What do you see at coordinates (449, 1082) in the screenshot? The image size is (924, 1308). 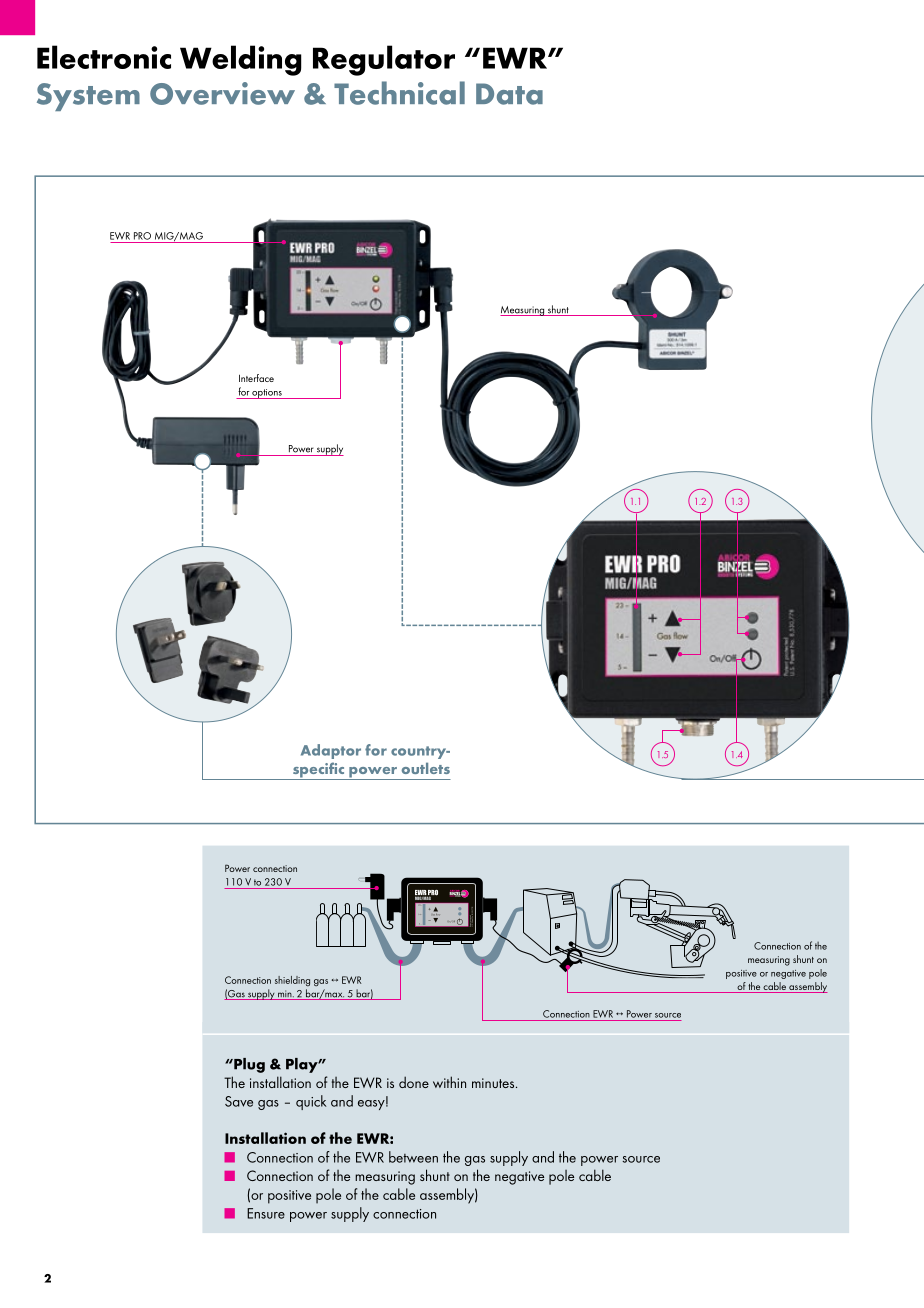 I see `within` at bounding box center [449, 1082].
